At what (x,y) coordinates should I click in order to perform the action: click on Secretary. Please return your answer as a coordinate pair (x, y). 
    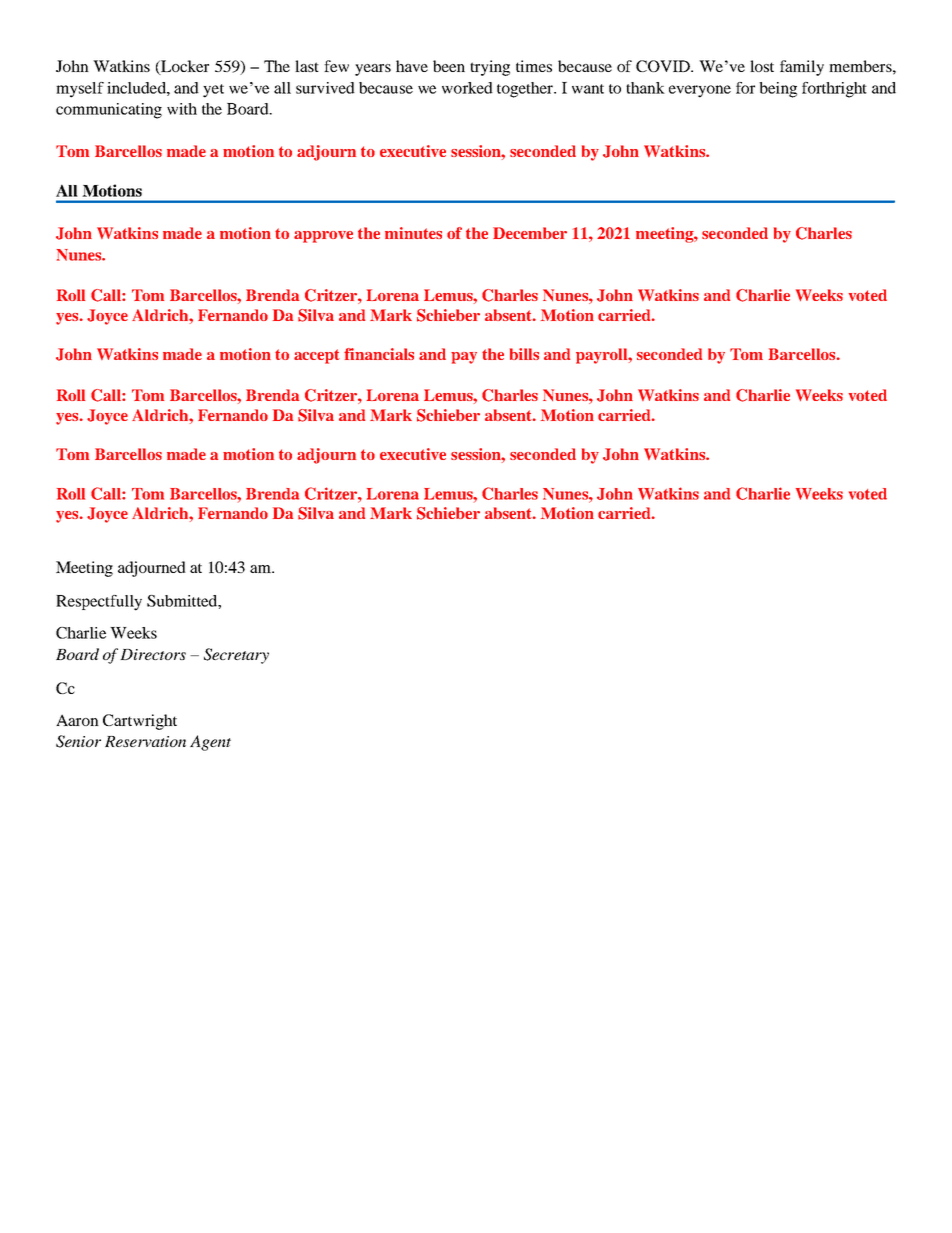
    Looking at the image, I should click on (236, 656).
